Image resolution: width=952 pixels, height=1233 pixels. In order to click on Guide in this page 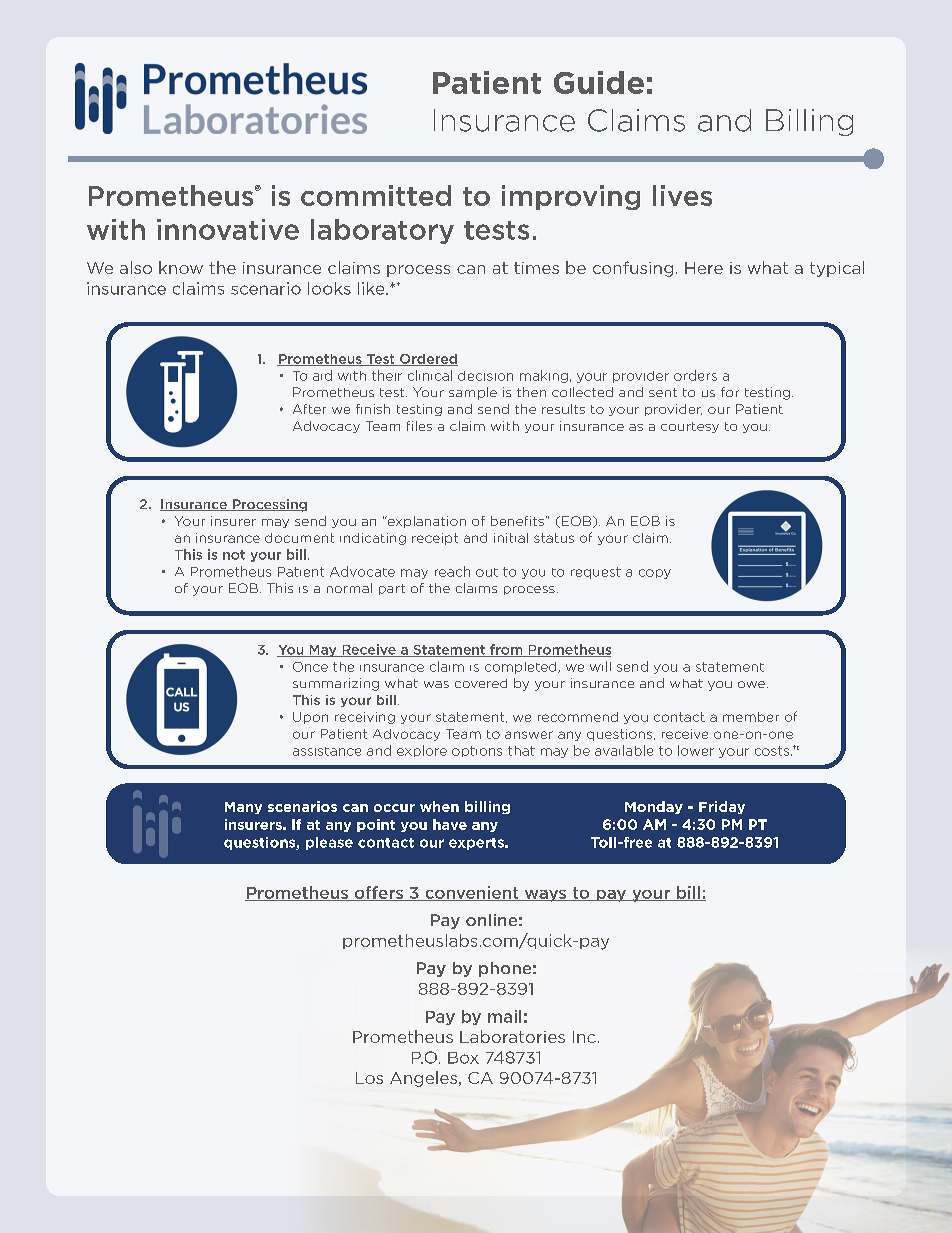, I will do `click(599, 82)`.
